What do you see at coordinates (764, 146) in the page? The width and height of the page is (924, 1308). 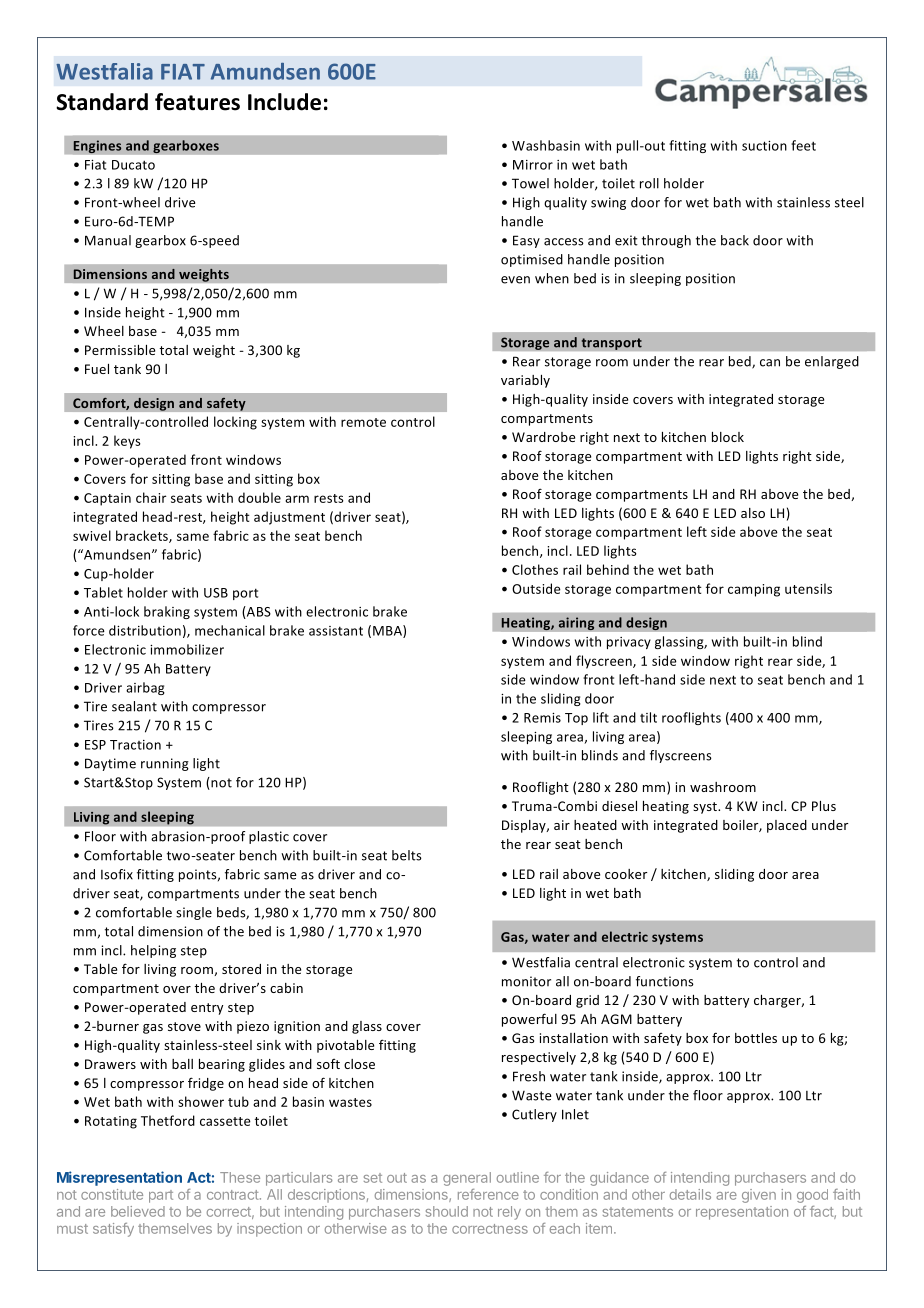 I see `suction` at bounding box center [764, 146].
